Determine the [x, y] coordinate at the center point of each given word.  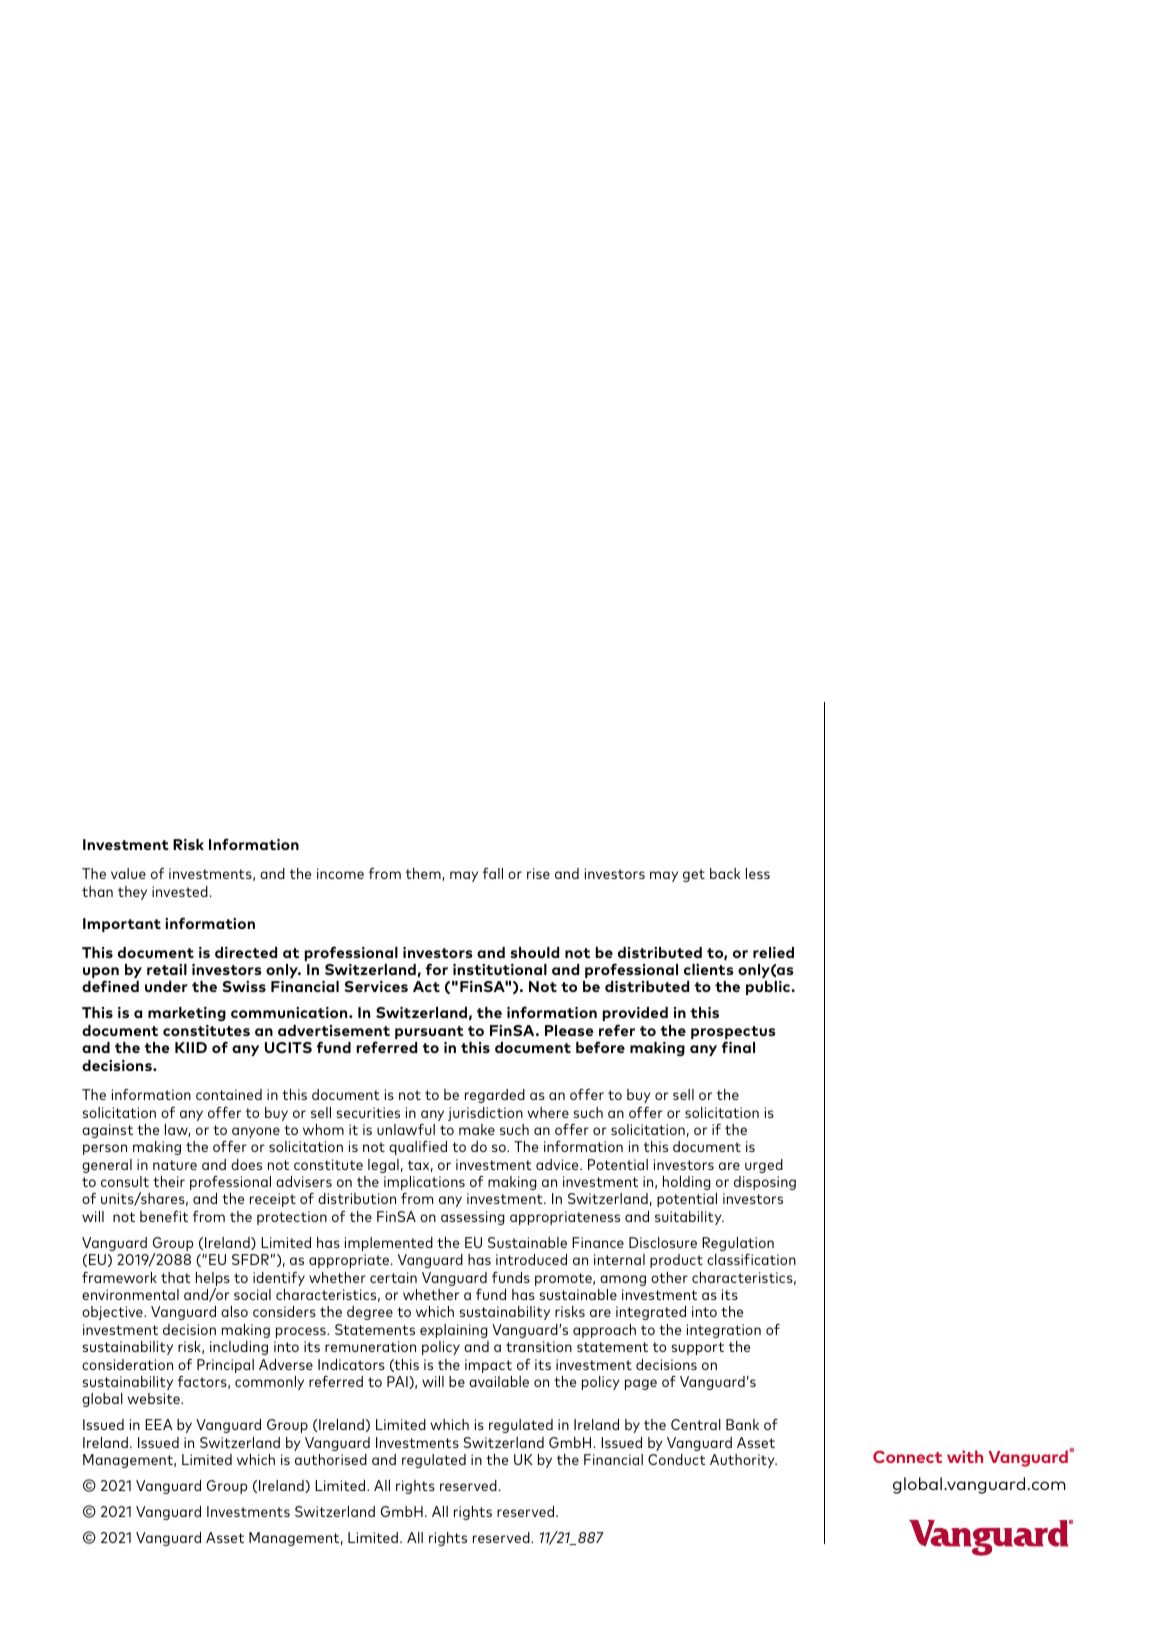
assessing [473, 1218]
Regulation [738, 1244]
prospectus [733, 1034]
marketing [187, 1014]
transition [539, 1346]
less [758, 873]
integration [724, 1331]
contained [229, 1094]
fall [493, 873]
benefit [164, 1216]
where [548, 1112]
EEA [159, 1424]
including [239, 1348]
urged [764, 1166]
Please [569, 1030]
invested [180, 891]
